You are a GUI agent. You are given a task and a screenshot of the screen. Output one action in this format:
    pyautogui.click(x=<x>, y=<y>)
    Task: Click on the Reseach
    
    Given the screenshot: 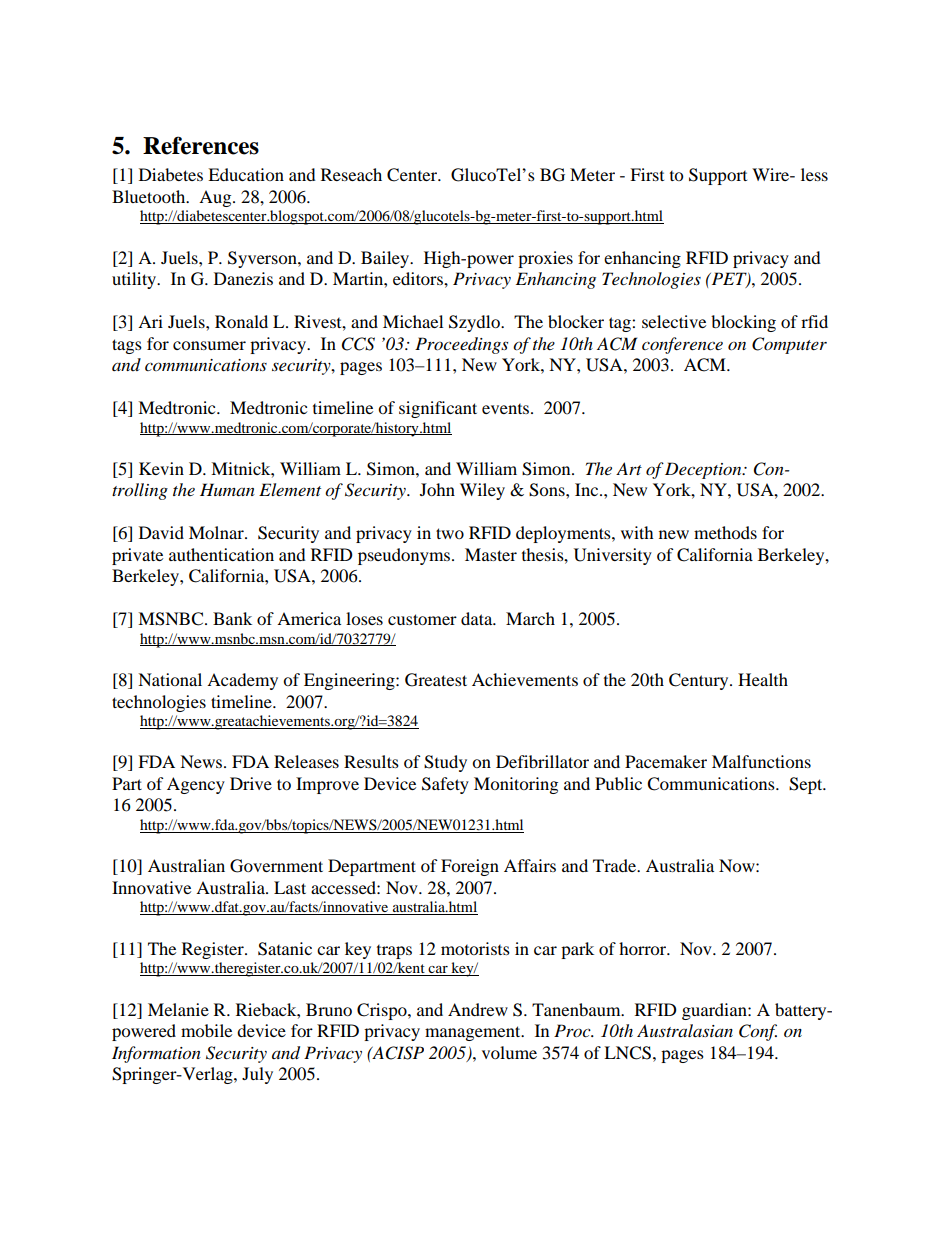 What is the action you would take?
    pyautogui.click(x=351, y=174)
